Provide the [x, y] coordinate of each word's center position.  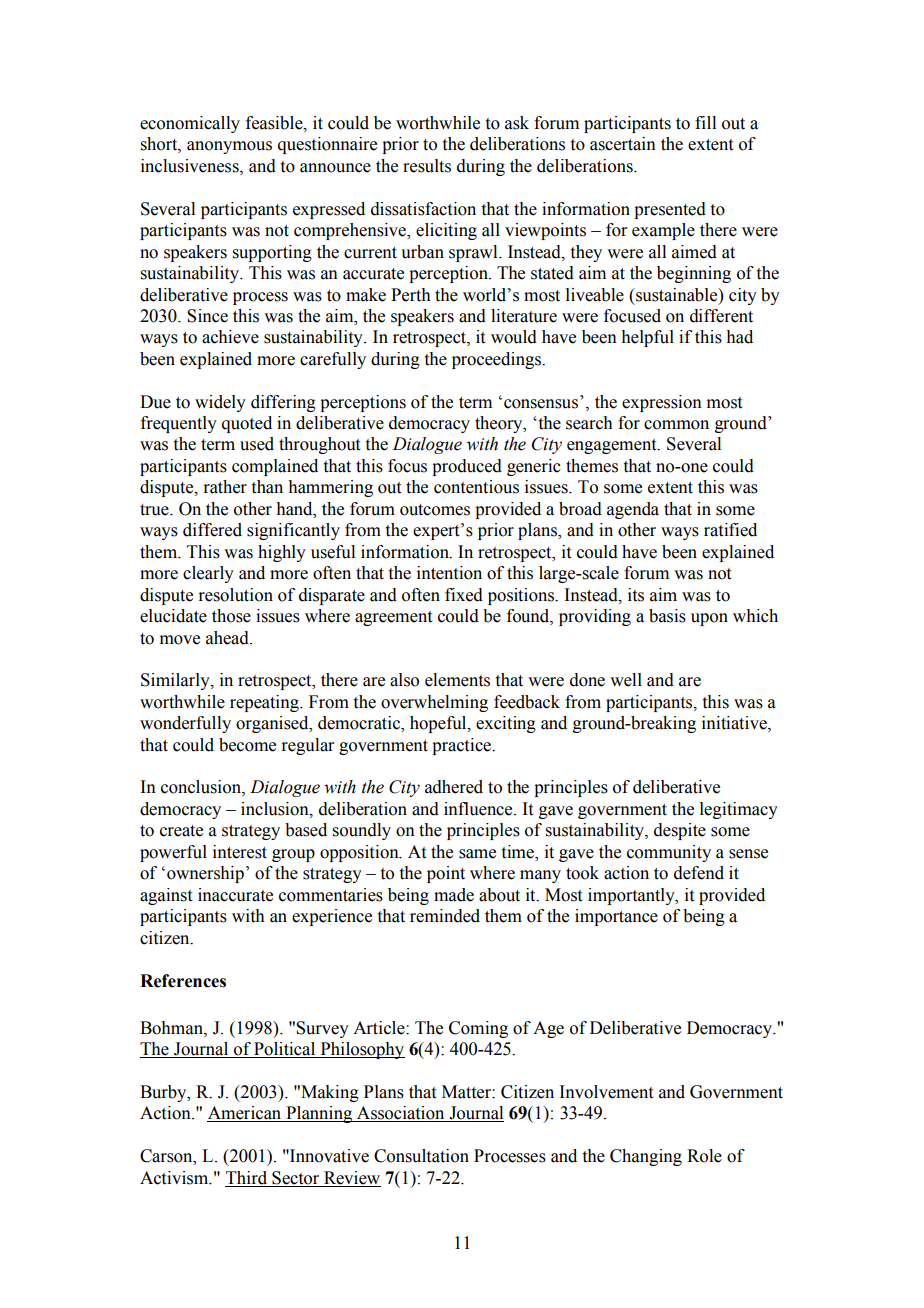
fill [705, 122]
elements [457, 680]
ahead [228, 638]
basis [667, 616]
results [427, 166]
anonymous [229, 147]
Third [246, 1178]
